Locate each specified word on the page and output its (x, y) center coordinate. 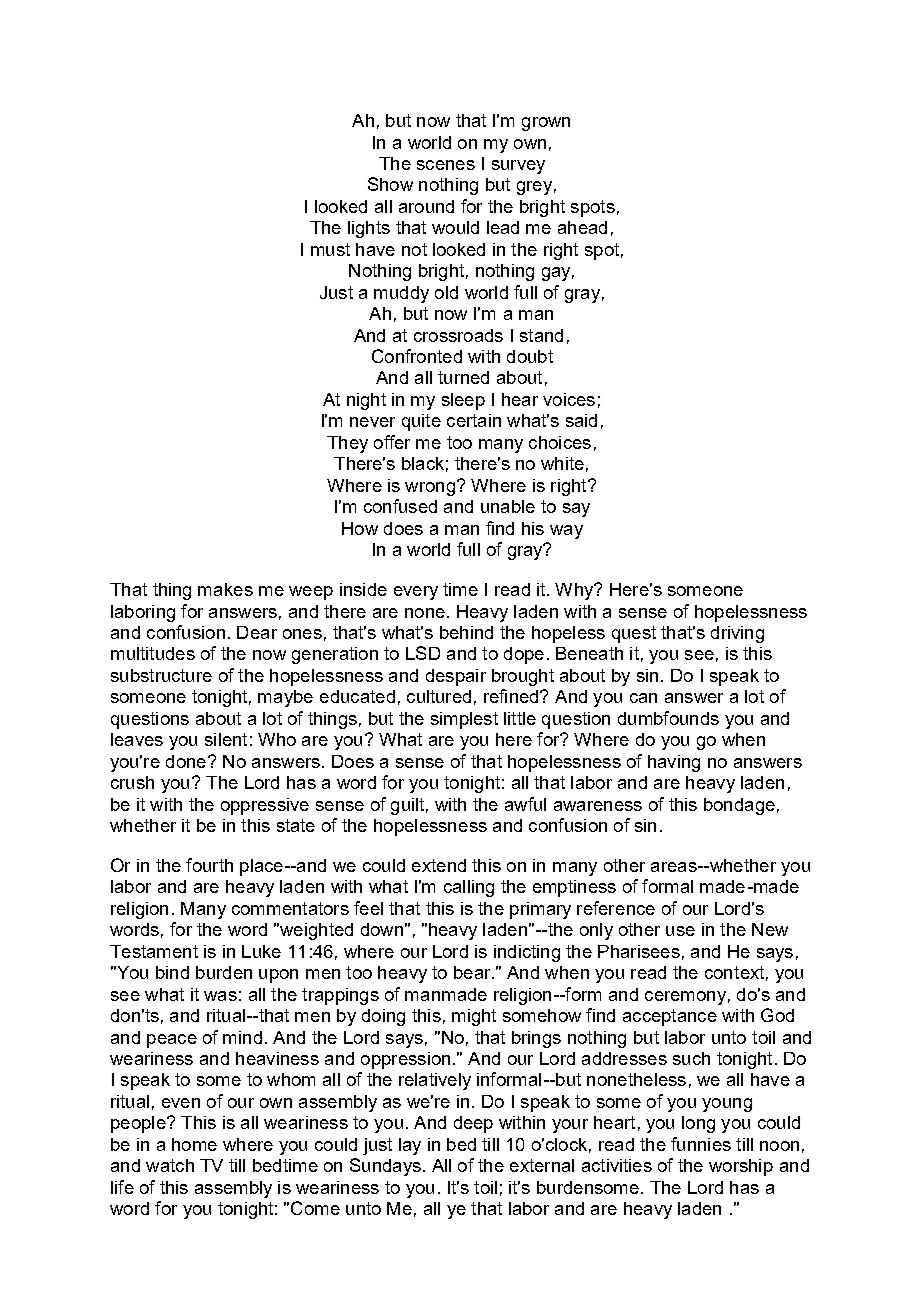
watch (170, 1165)
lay (410, 1146)
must (330, 249)
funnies (701, 1144)
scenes (446, 165)
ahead (582, 227)
